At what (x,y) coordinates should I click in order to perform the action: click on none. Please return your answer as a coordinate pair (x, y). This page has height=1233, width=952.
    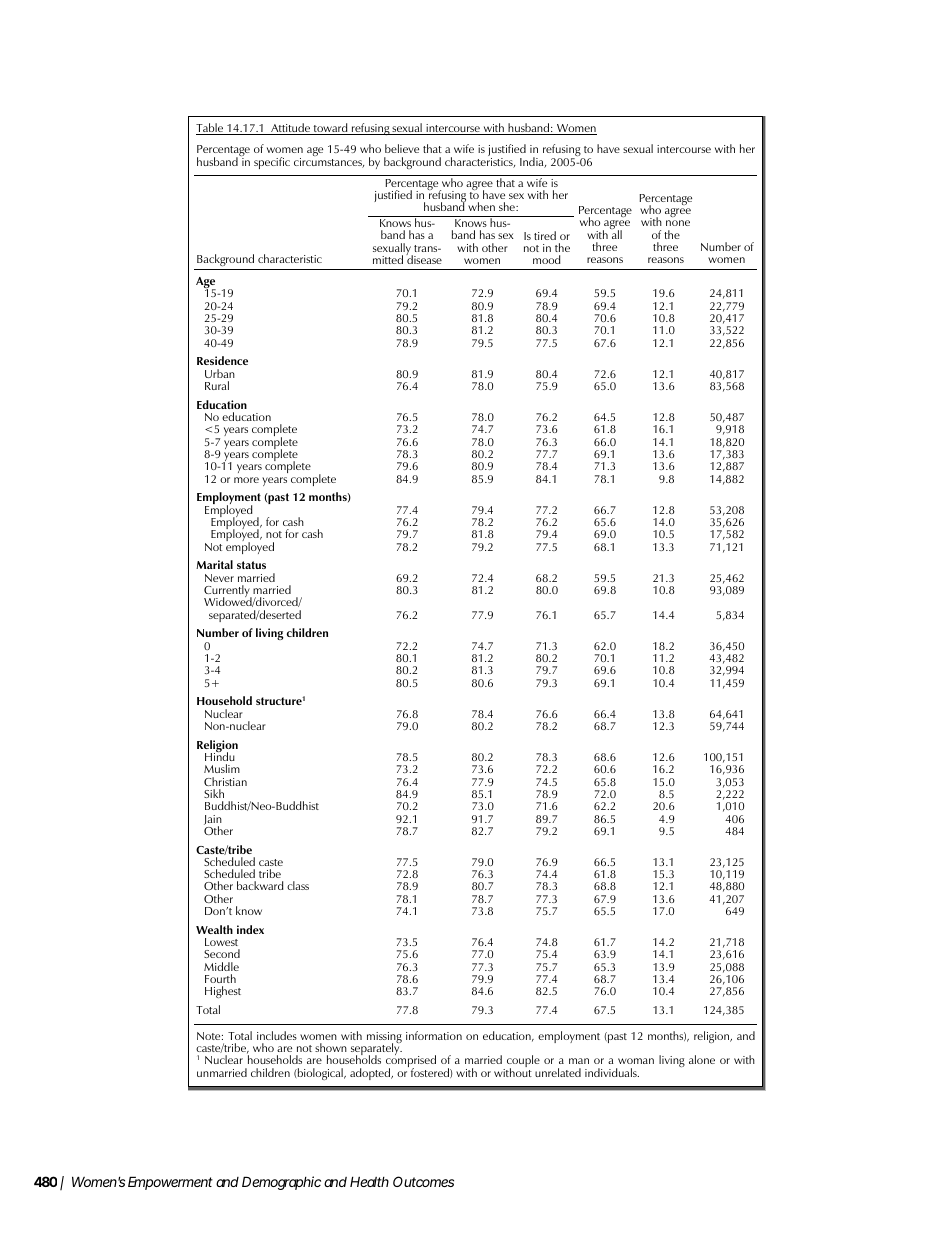
    Looking at the image, I should click on (678, 223).
